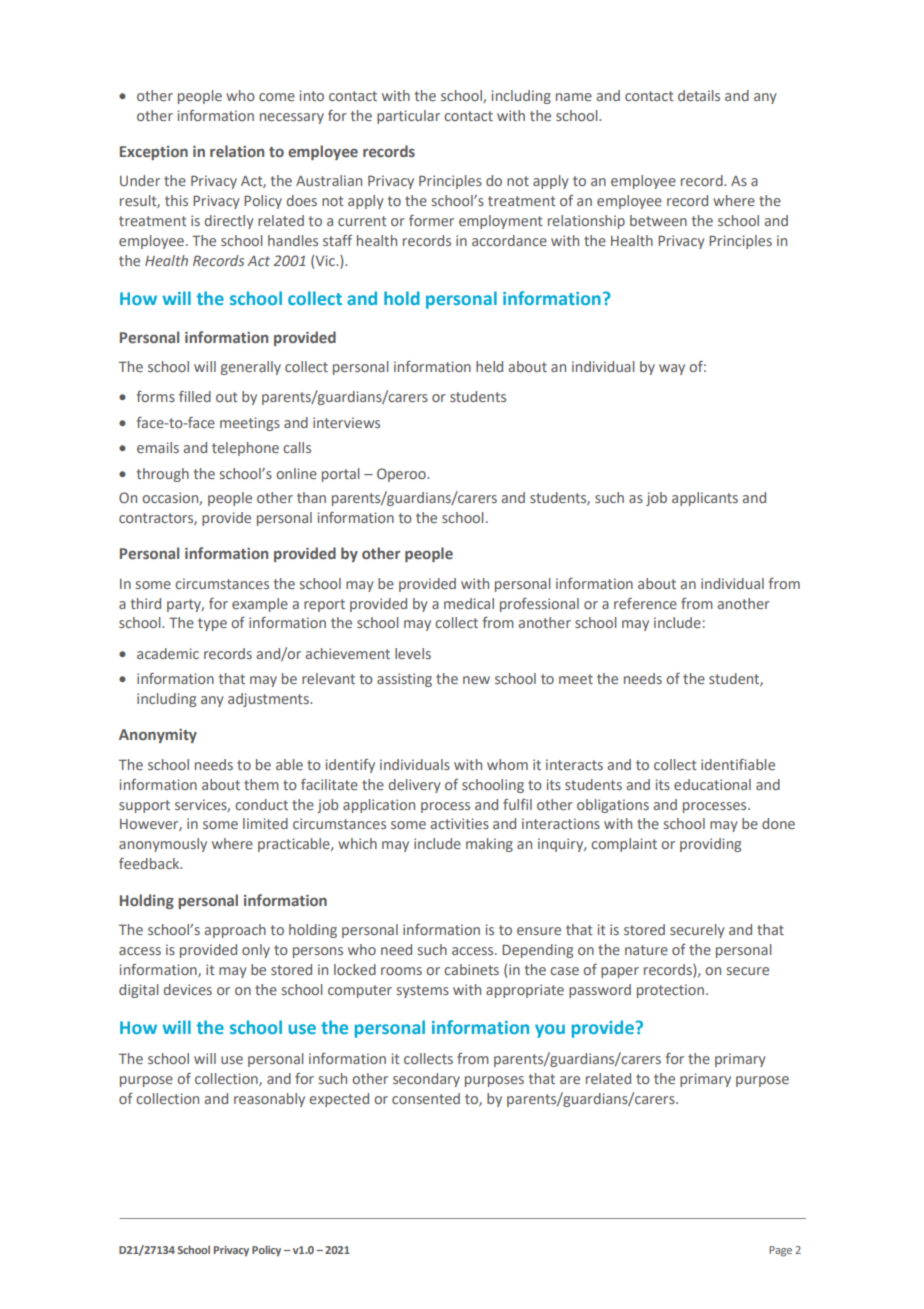 This screenshot has height=1309, width=924. I want to click on through, so click(163, 475).
